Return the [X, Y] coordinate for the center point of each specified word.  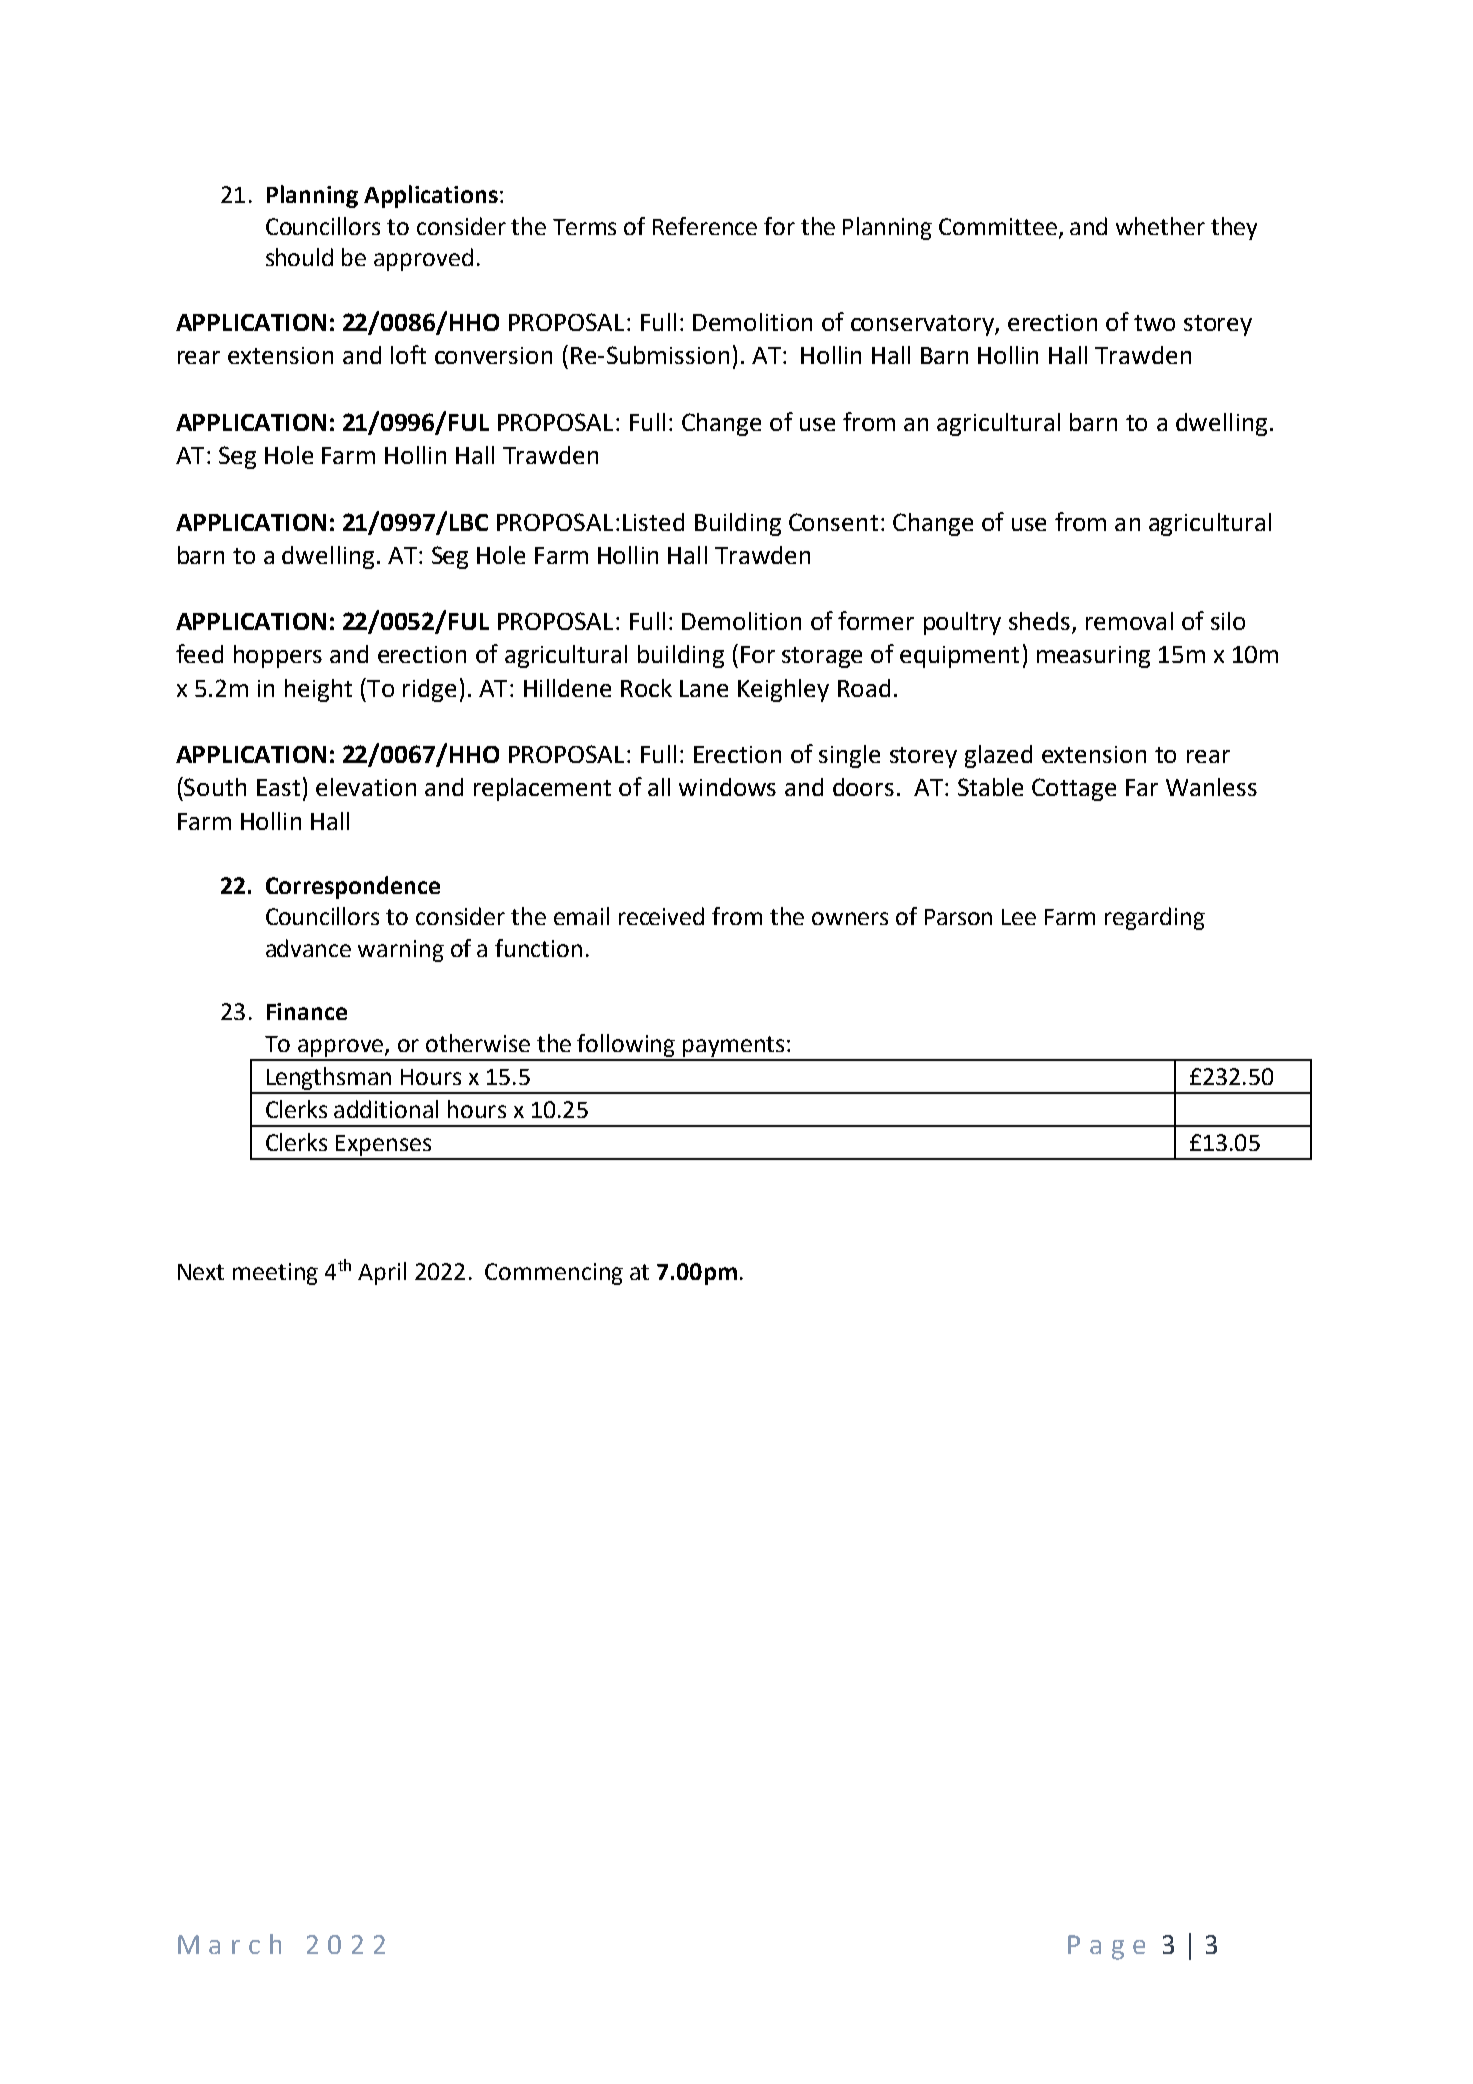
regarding [1155, 918]
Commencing [554, 1274]
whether [1160, 226]
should [299, 257]
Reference [705, 226]
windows [727, 787]
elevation [366, 787]
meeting [275, 1274]
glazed [998, 756]
